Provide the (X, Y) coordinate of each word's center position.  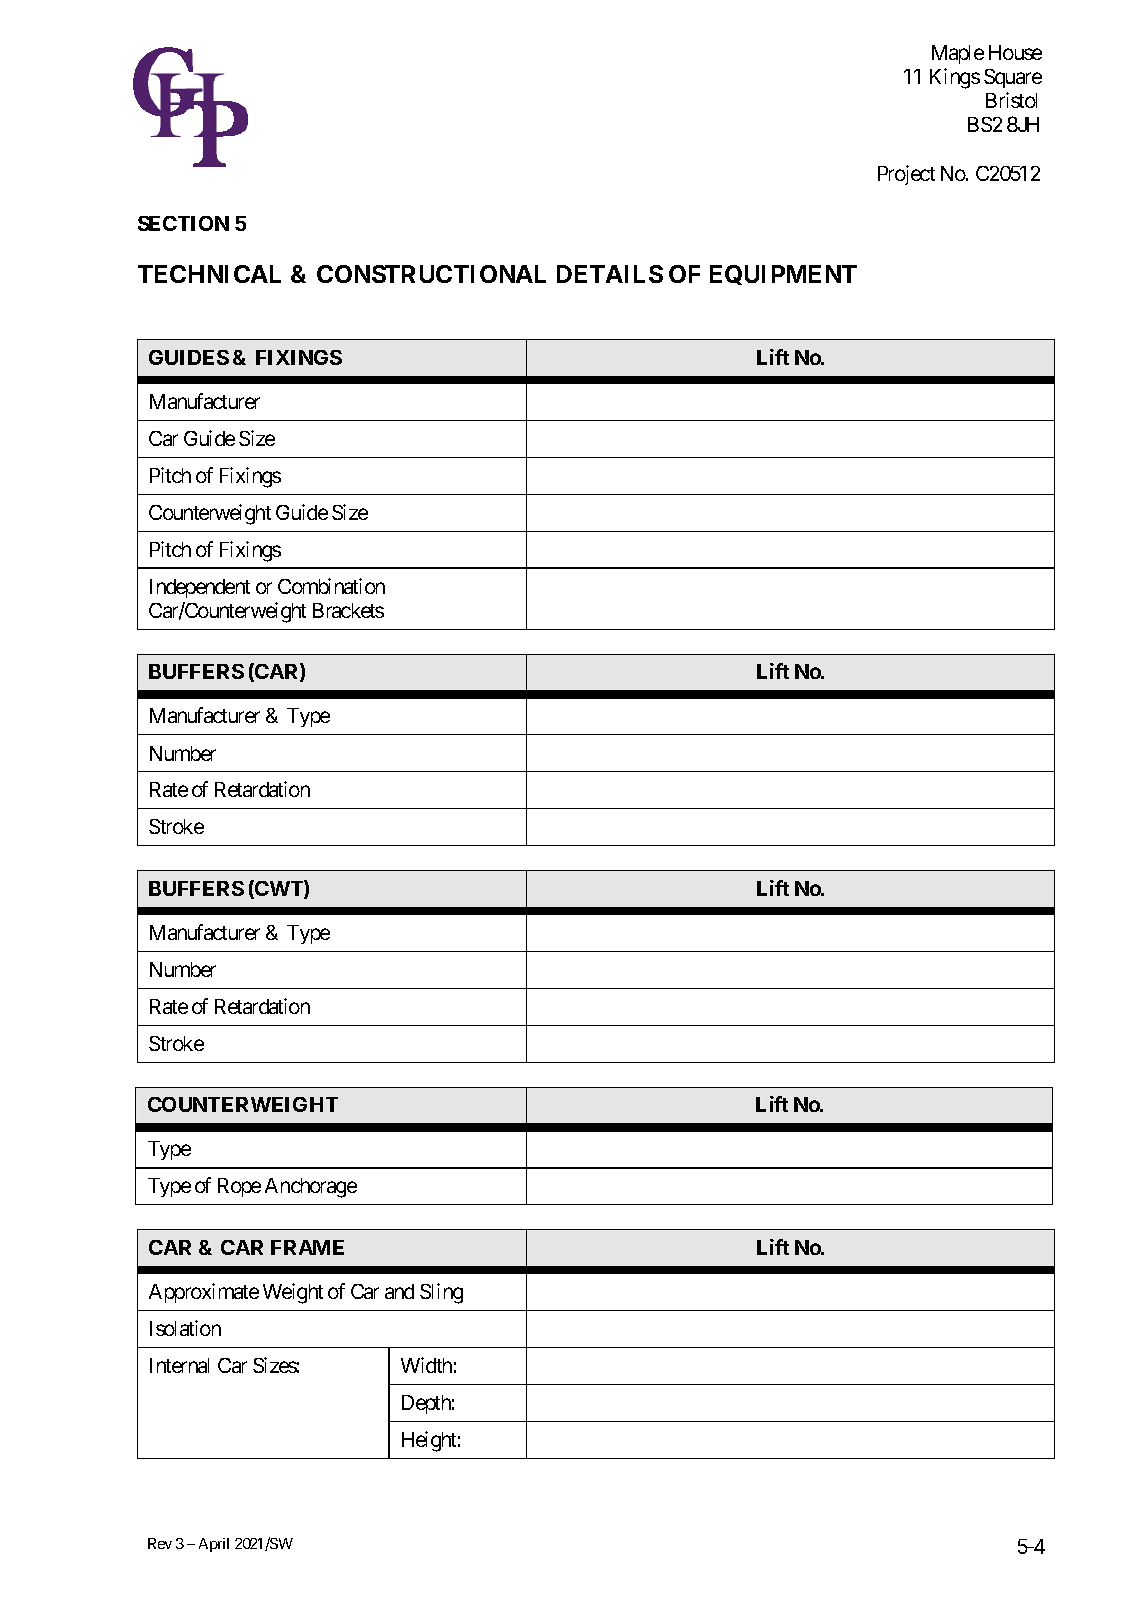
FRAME (307, 1247)
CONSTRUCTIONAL (431, 274)
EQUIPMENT (783, 275)
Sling (441, 1293)
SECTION (183, 223)
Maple (958, 54)
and (399, 1291)
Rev (160, 1543)
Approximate (204, 1293)
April (214, 1545)
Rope (239, 1187)
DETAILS (610, 274)
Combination (331, 586)
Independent (200, 588)
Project (906, 175)
